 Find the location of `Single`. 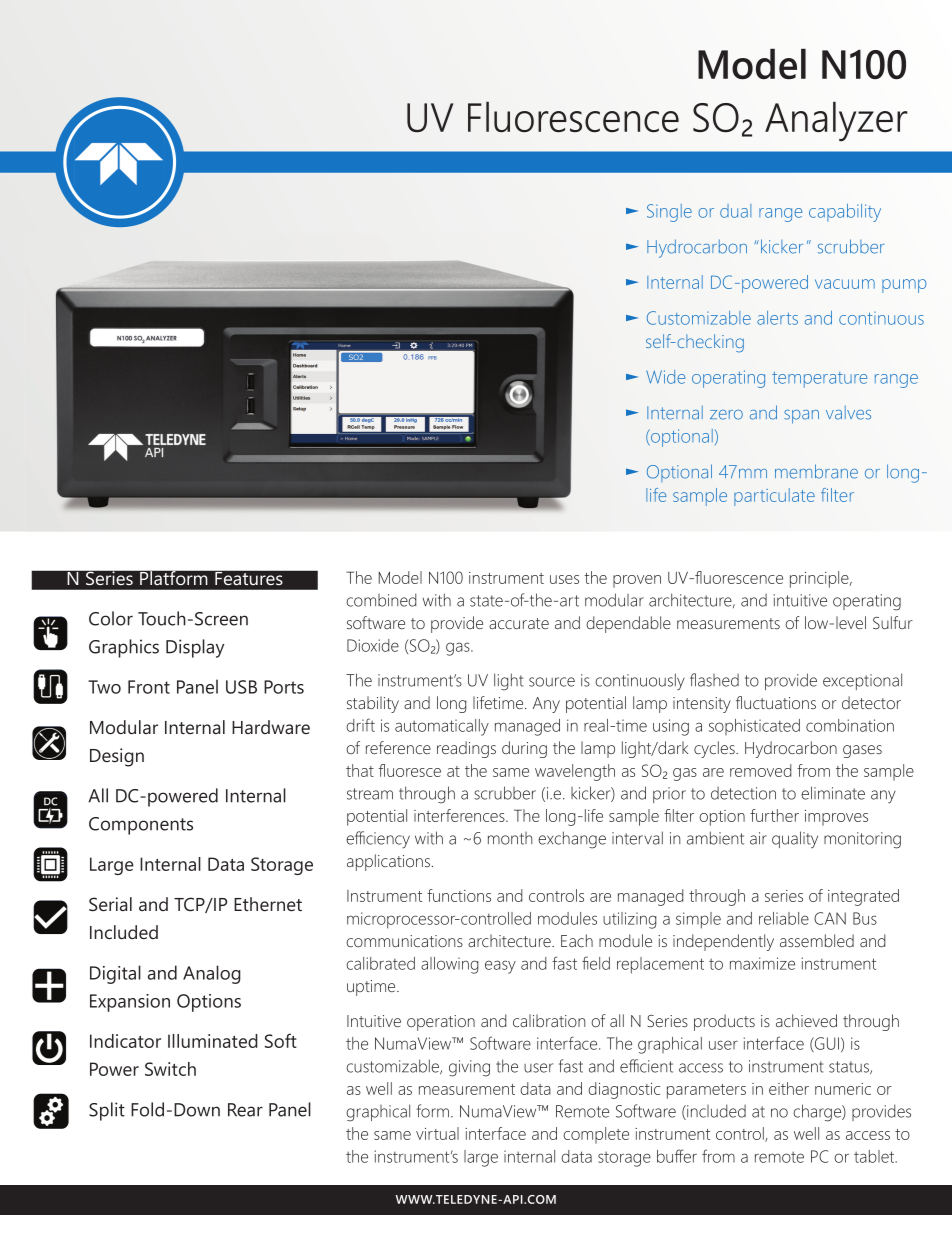

Single is located at coordinates (669, 213).
